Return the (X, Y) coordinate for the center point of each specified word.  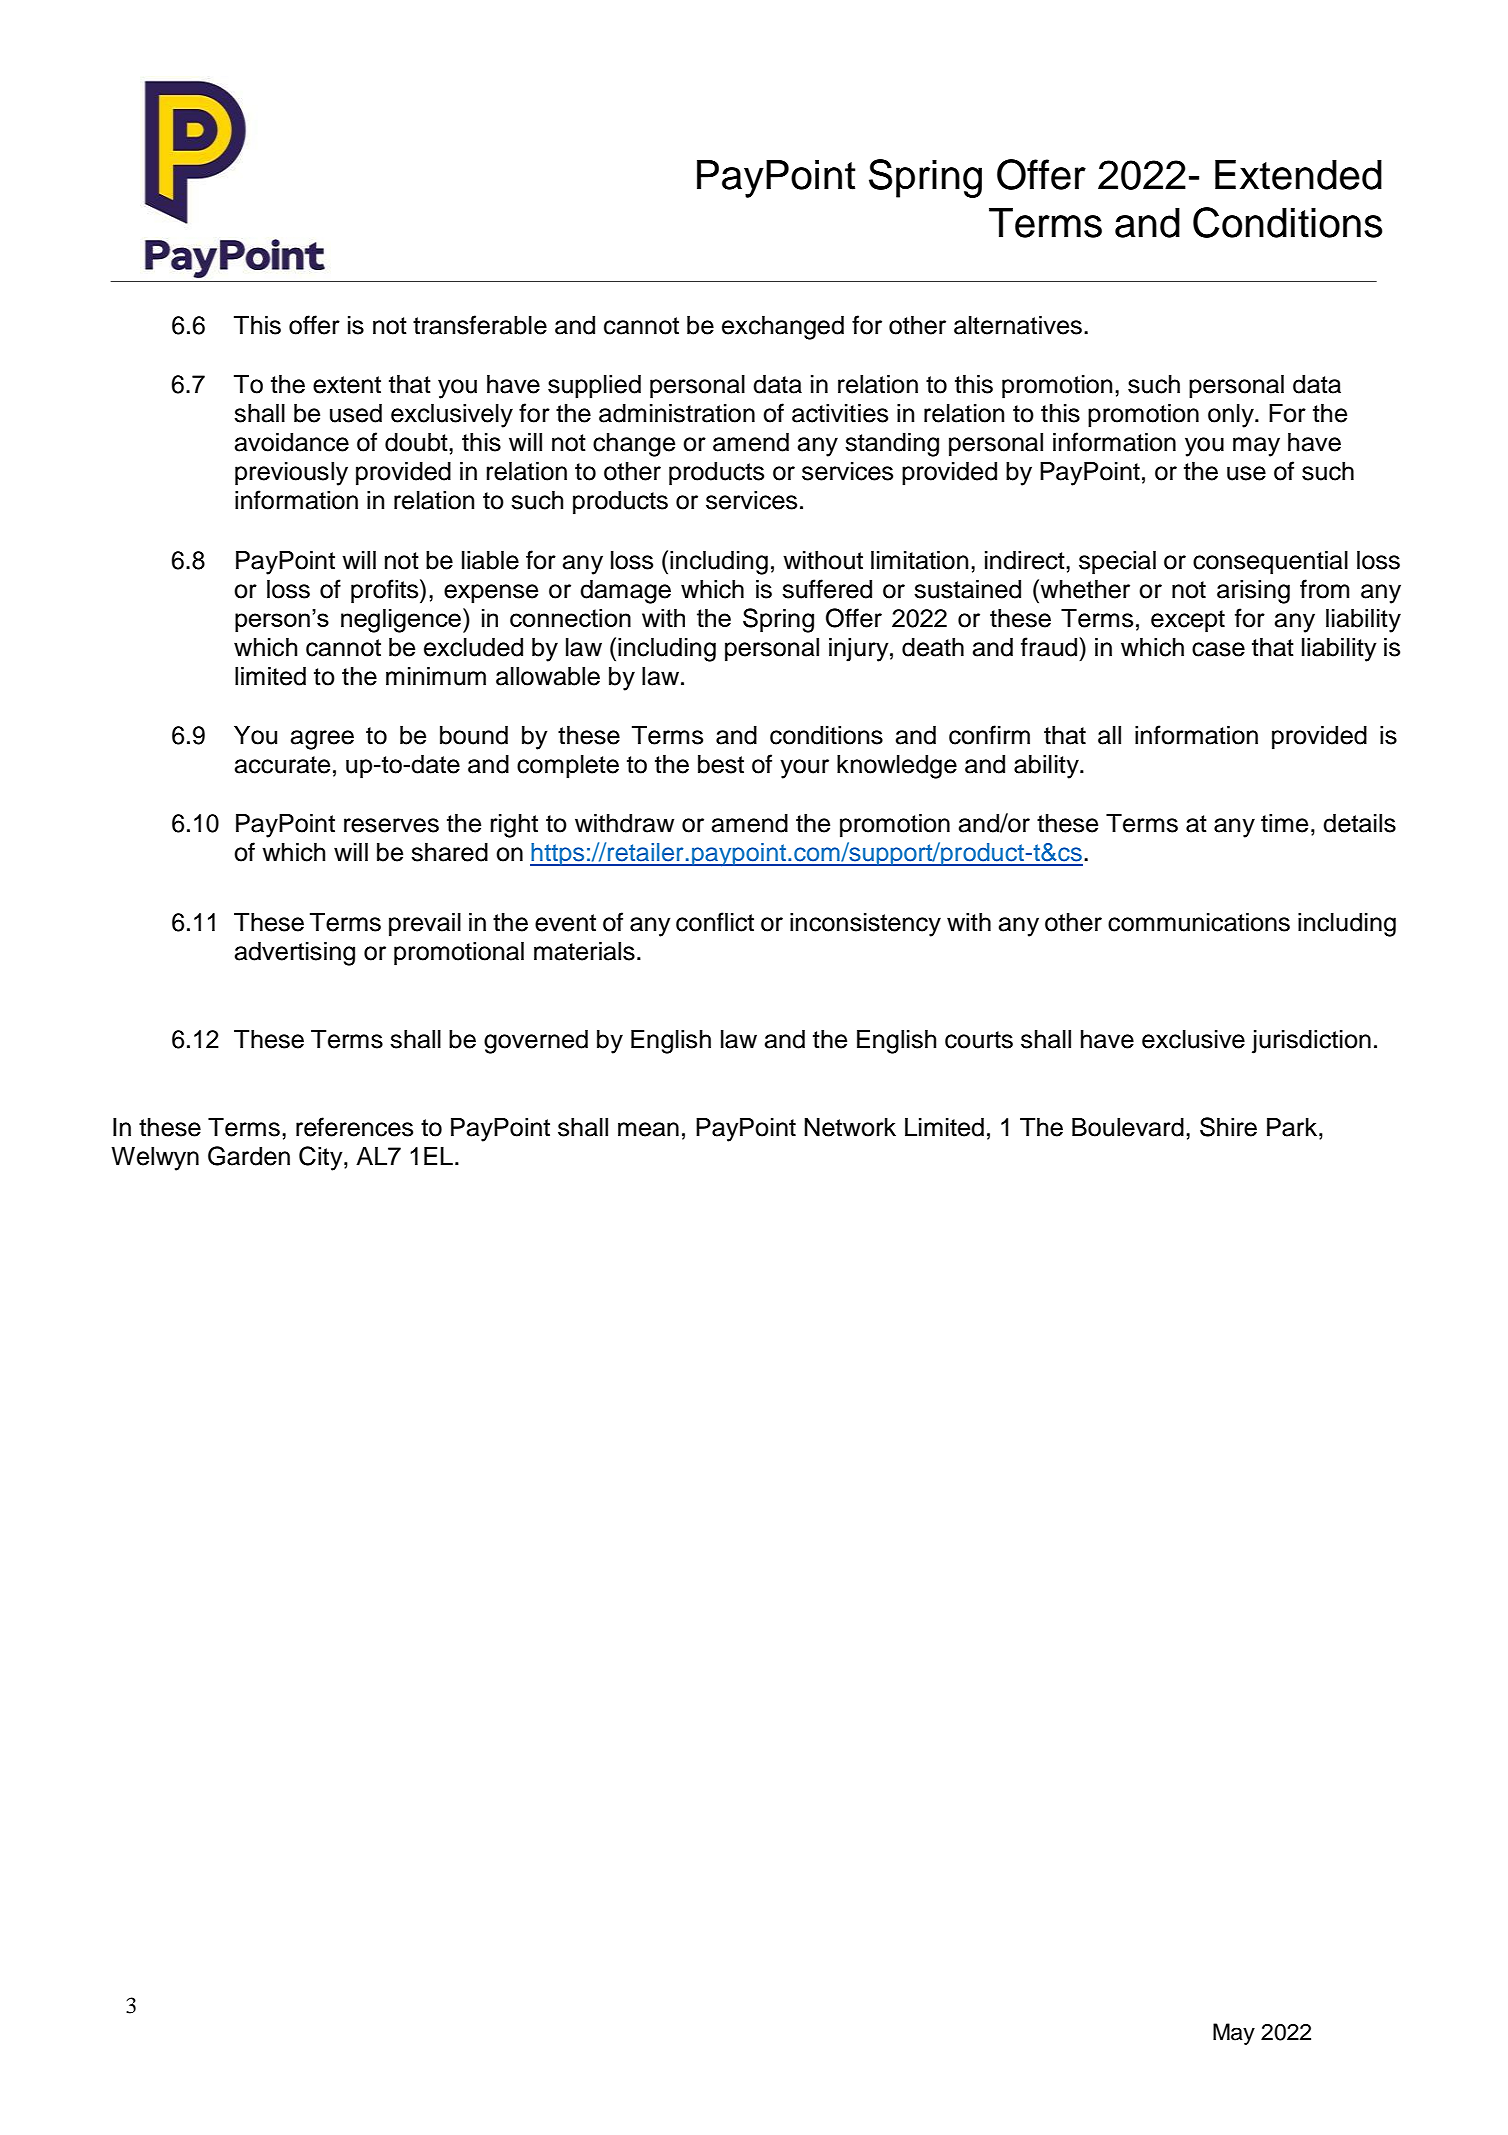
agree (322, 740)
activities (840, 413)
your (804, 769)
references (354, 1127)
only (1232, 416)
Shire (1228, 1127)
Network (850, 1127)
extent (347, 385)
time (1284, 823)
